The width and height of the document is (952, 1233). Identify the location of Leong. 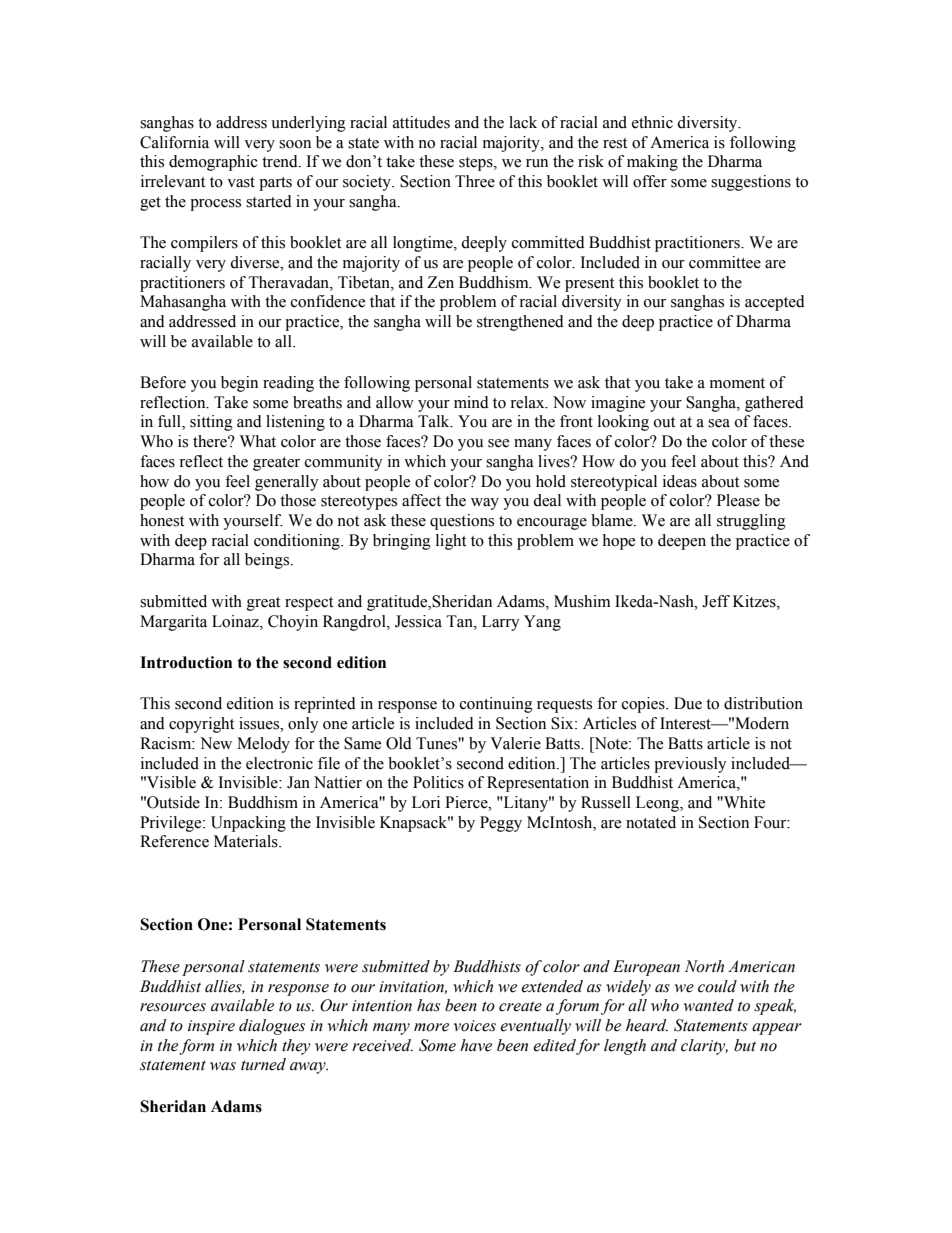
(658, 804).
